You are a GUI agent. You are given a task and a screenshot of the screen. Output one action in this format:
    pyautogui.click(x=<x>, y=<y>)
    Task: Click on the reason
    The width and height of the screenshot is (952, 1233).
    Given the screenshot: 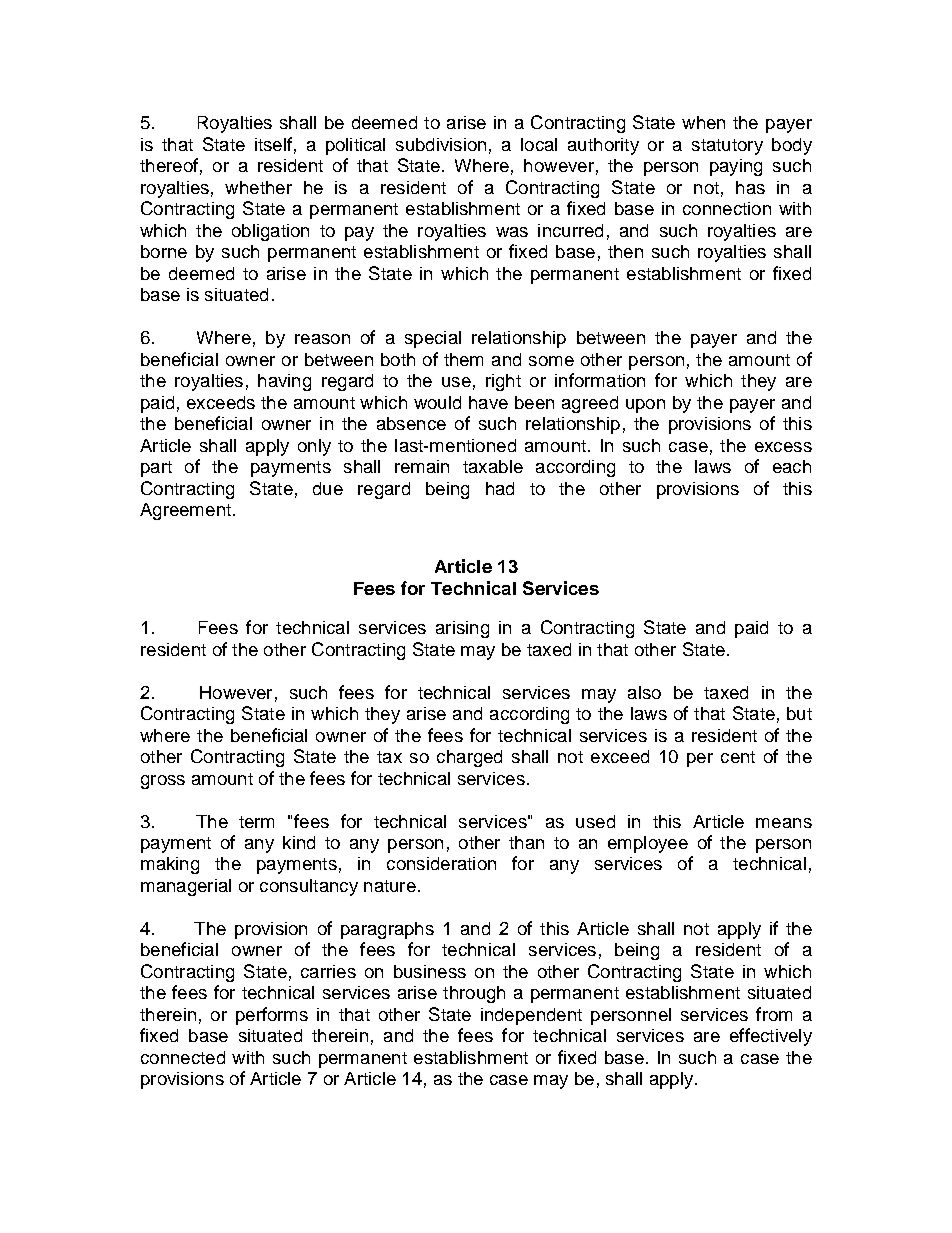 What is the action you would take?
    pyautogui.click(x=322, y=339)
